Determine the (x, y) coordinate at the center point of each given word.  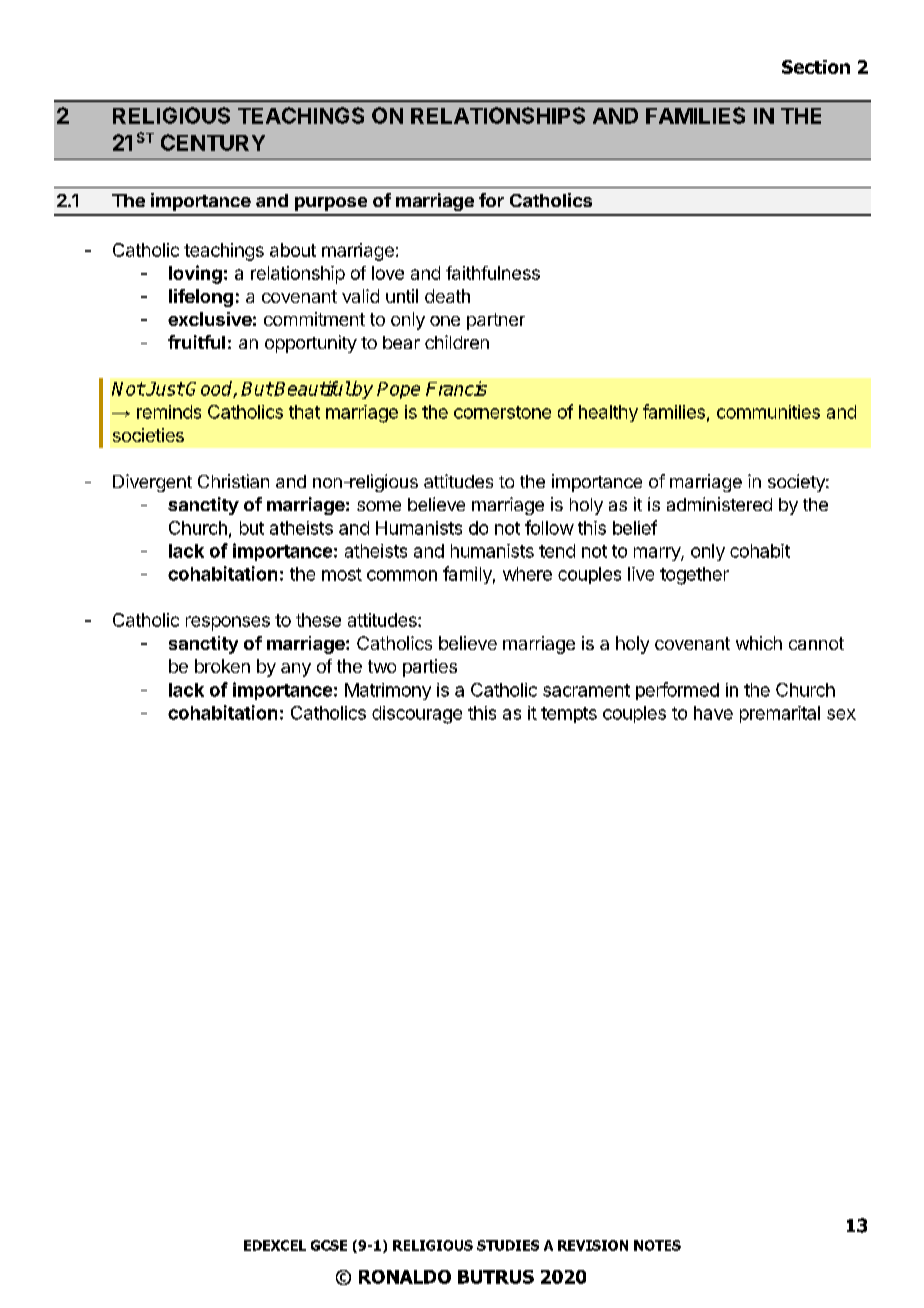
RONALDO (405, 1277)
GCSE (329, 1245)
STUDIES (508, 1245)
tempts (569, 715)
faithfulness (493, 273)
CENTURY (213, 142)
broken (222, 666)
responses (228, 623)
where (527, 574)
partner (496, 321)
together (694, 576)
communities (768, 412)
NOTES (657, 1245)
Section (816, 67)
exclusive (210, 319)
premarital (780, 714)
